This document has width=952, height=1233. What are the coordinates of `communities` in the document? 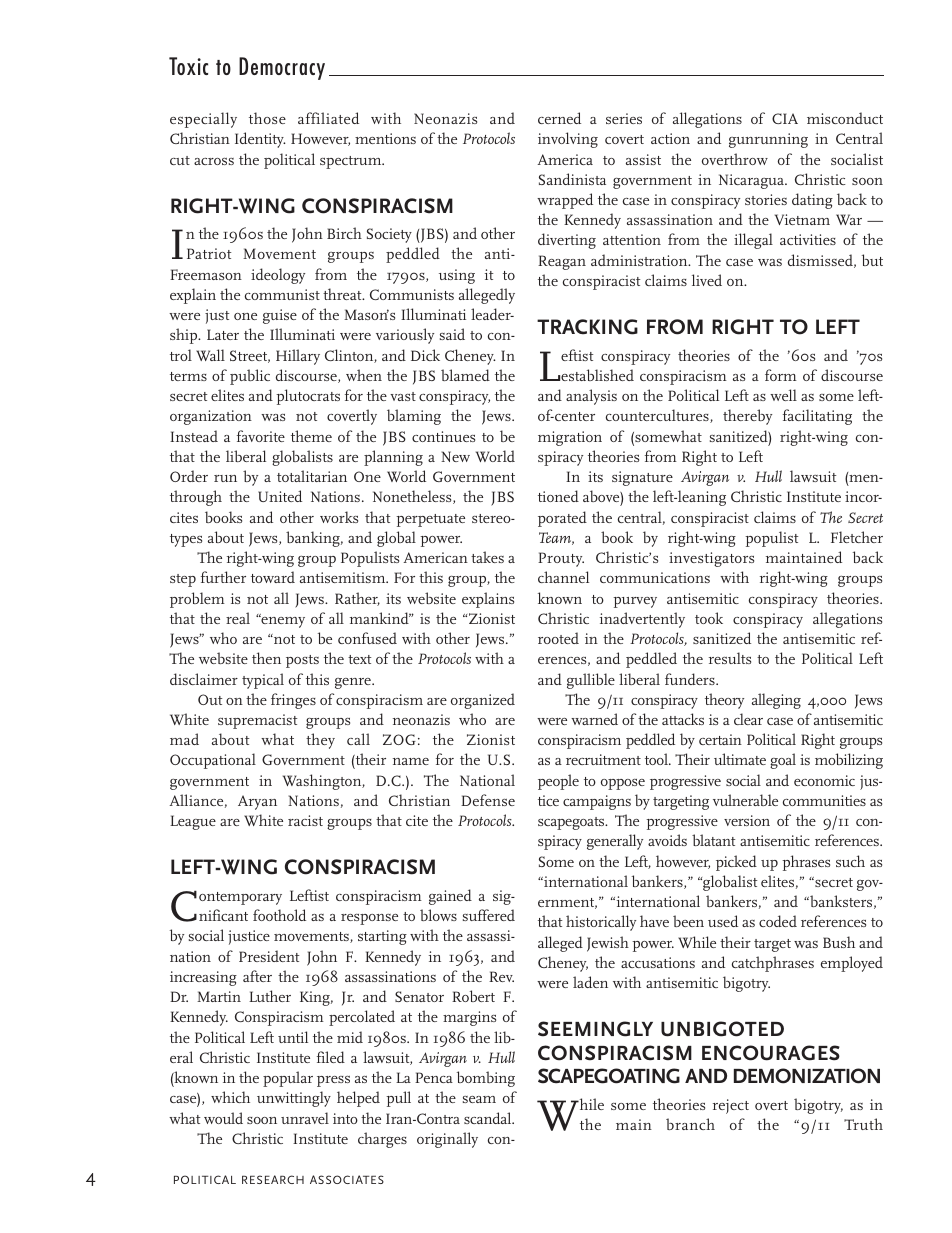 It's located at (824, 800).
